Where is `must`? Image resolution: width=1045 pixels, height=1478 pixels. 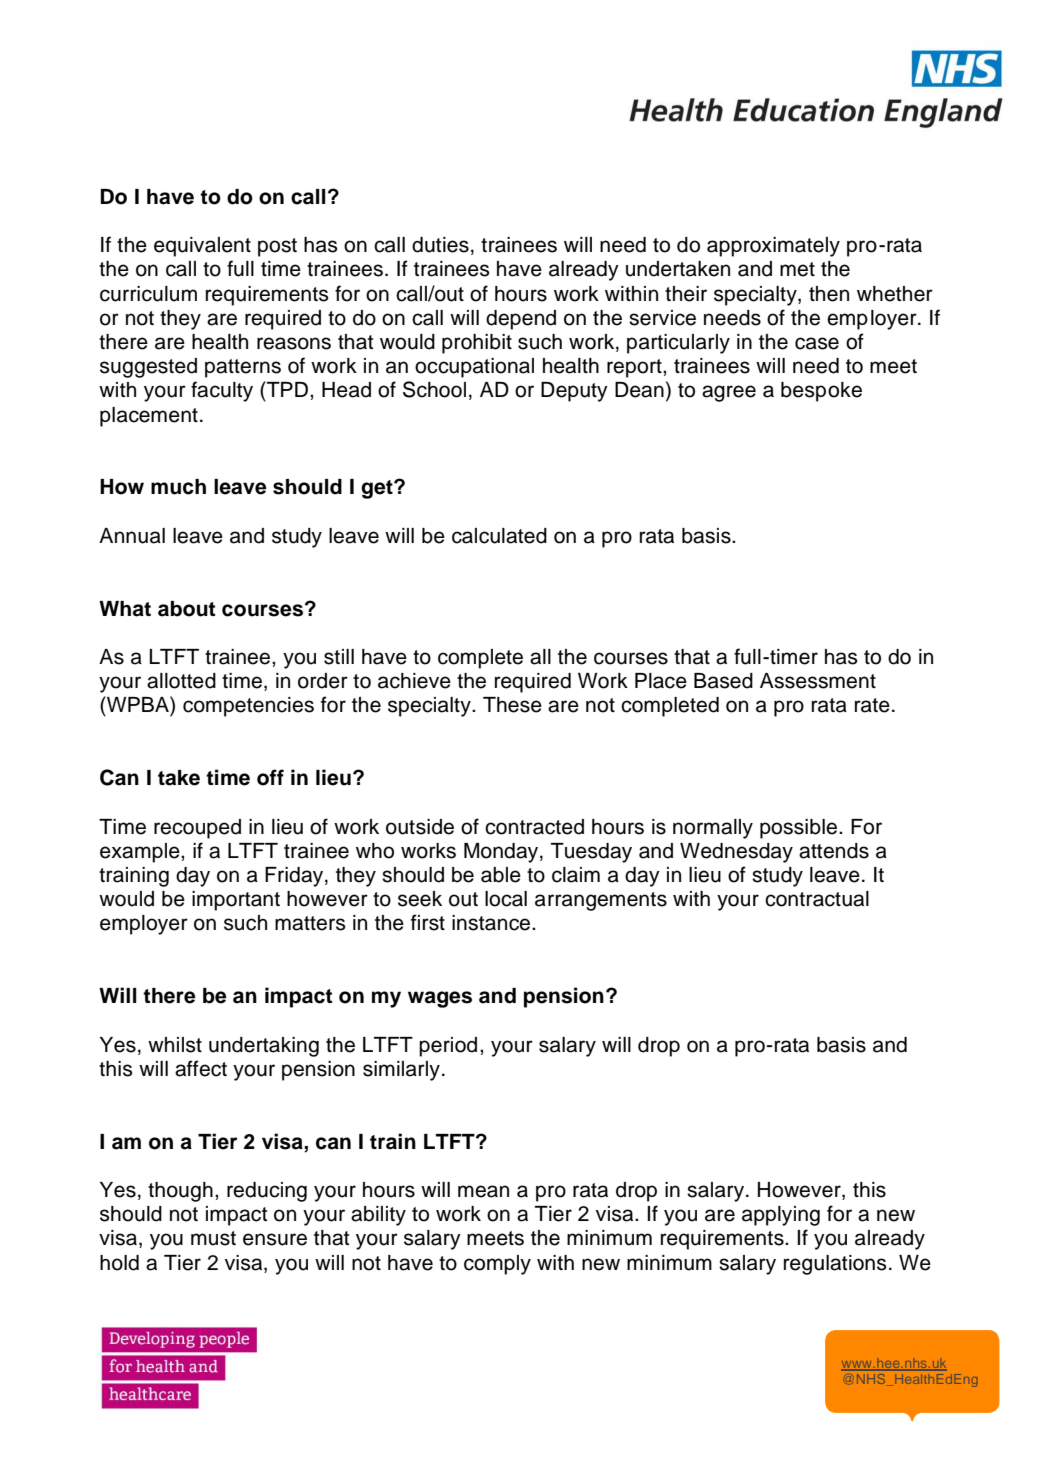
must is located at coordinates (213, 1238).
